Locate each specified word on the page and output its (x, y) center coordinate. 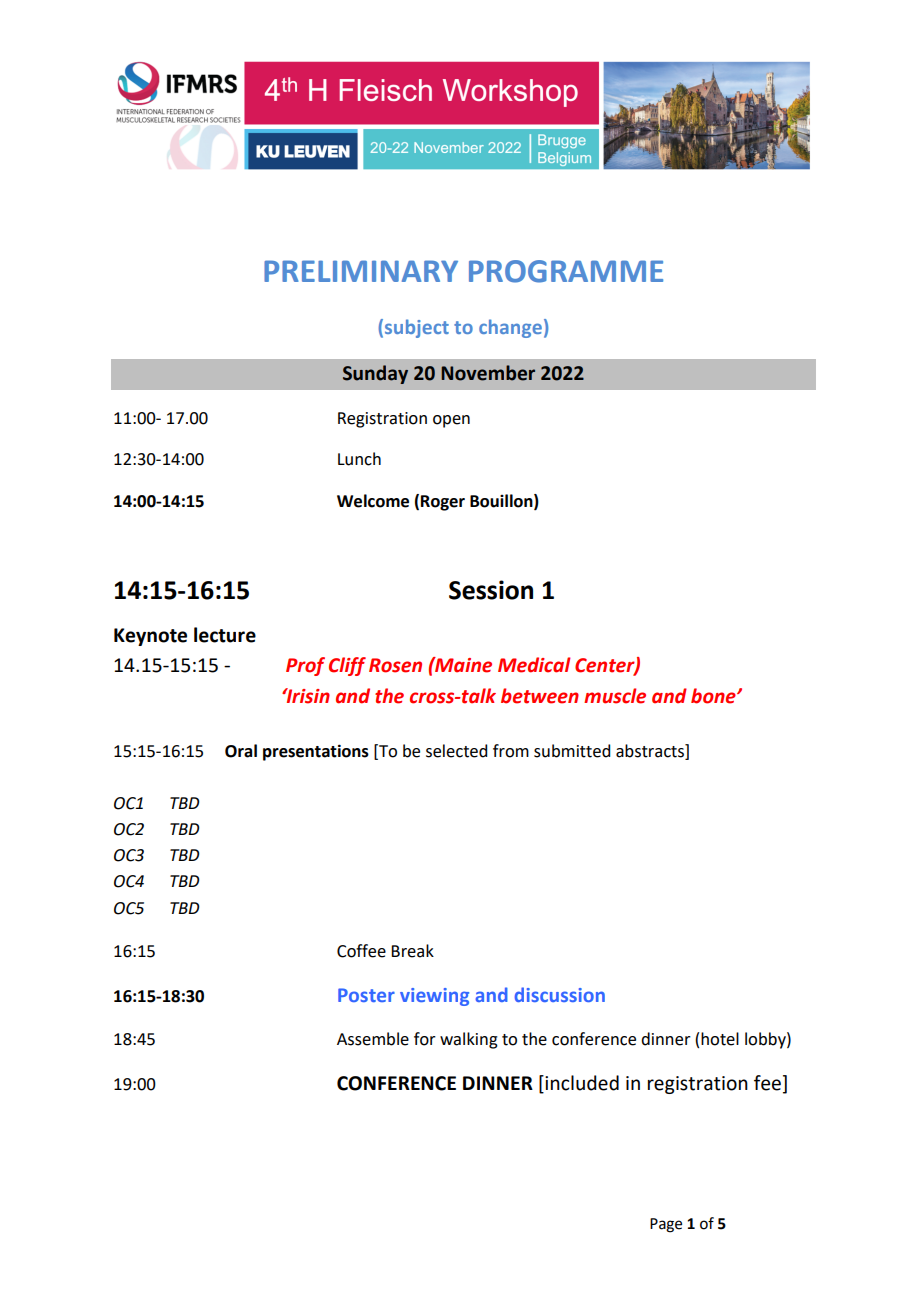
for (425, 1039)
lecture (225, 635)
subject (417, 328)
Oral (241, 751)
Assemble (373, 1039)
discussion (560, 994)
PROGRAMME (566, 271)
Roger (443, 503)
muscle (615, 696)
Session (491, 590)
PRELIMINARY (361, 271)
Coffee (361, 951)
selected (456, 751)
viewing (434, 997)
